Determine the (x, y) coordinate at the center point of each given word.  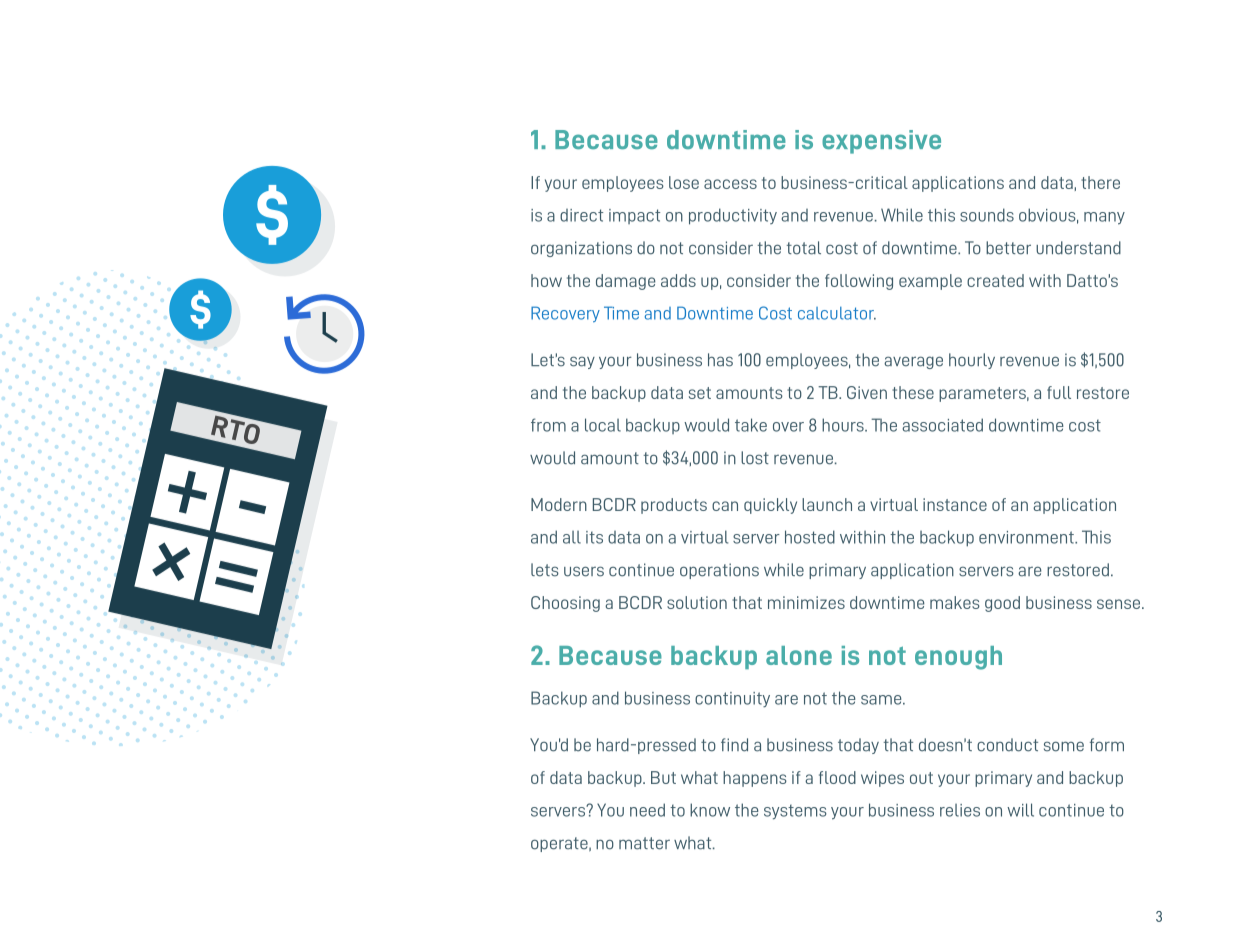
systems (795, 812)
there (1100, 182)
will (1020, 810)
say (582, 362)
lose (684, 182)
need (647, 810)
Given (867, 392)
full (1059, 392)
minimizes (806, 602)
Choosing (565, 604)
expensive (881, 142)
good (1002, 604)
